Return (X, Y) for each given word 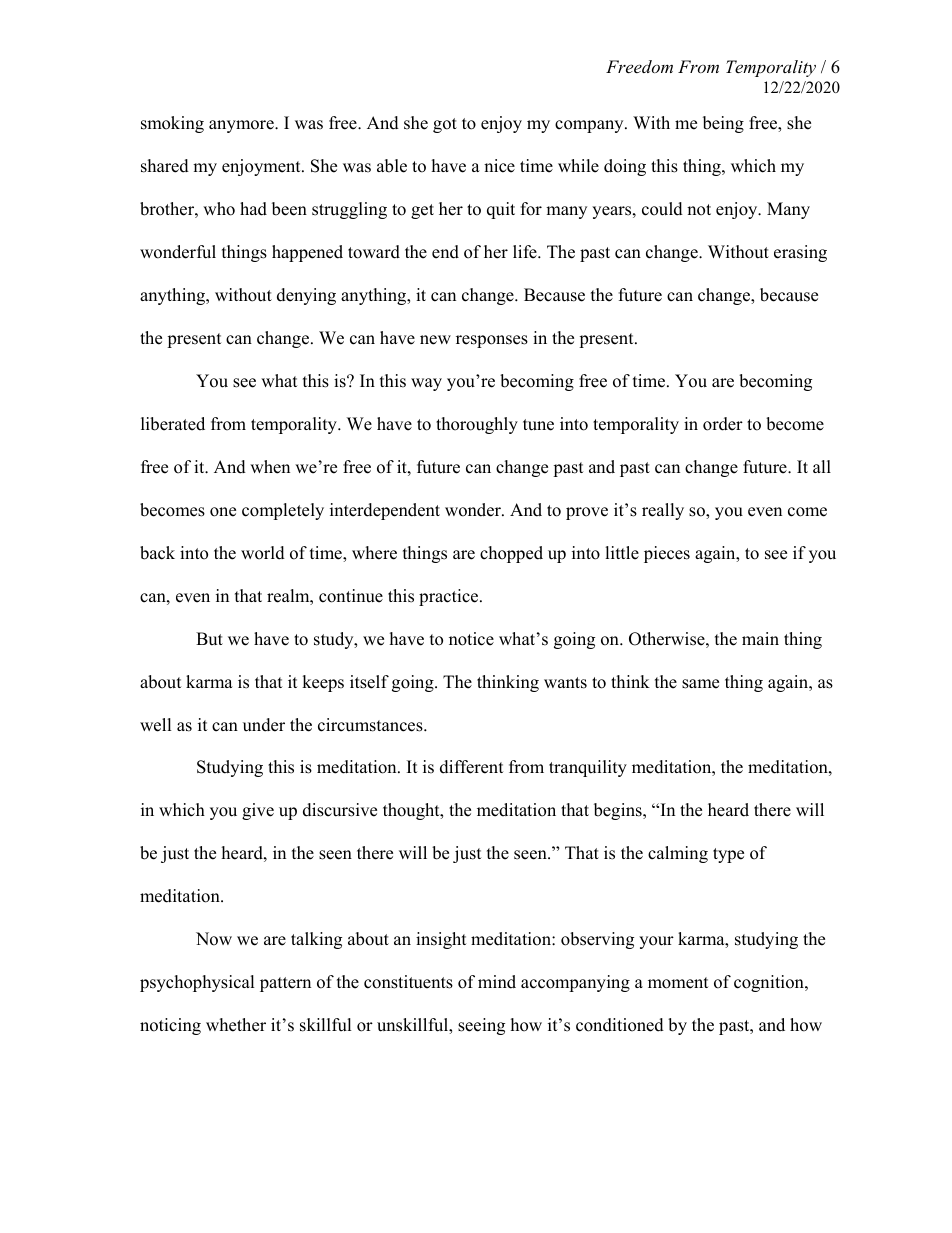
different (472, 767)
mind (497, 982)
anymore (242, 126)
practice (450, 597)
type (728, 855)
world (263, 553)
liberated (173, 424)
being (723, 124)
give (258, 811)
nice (499, 166)
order (723, 424)
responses (492, 341)
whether (236, 1025)
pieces (667, 554)
